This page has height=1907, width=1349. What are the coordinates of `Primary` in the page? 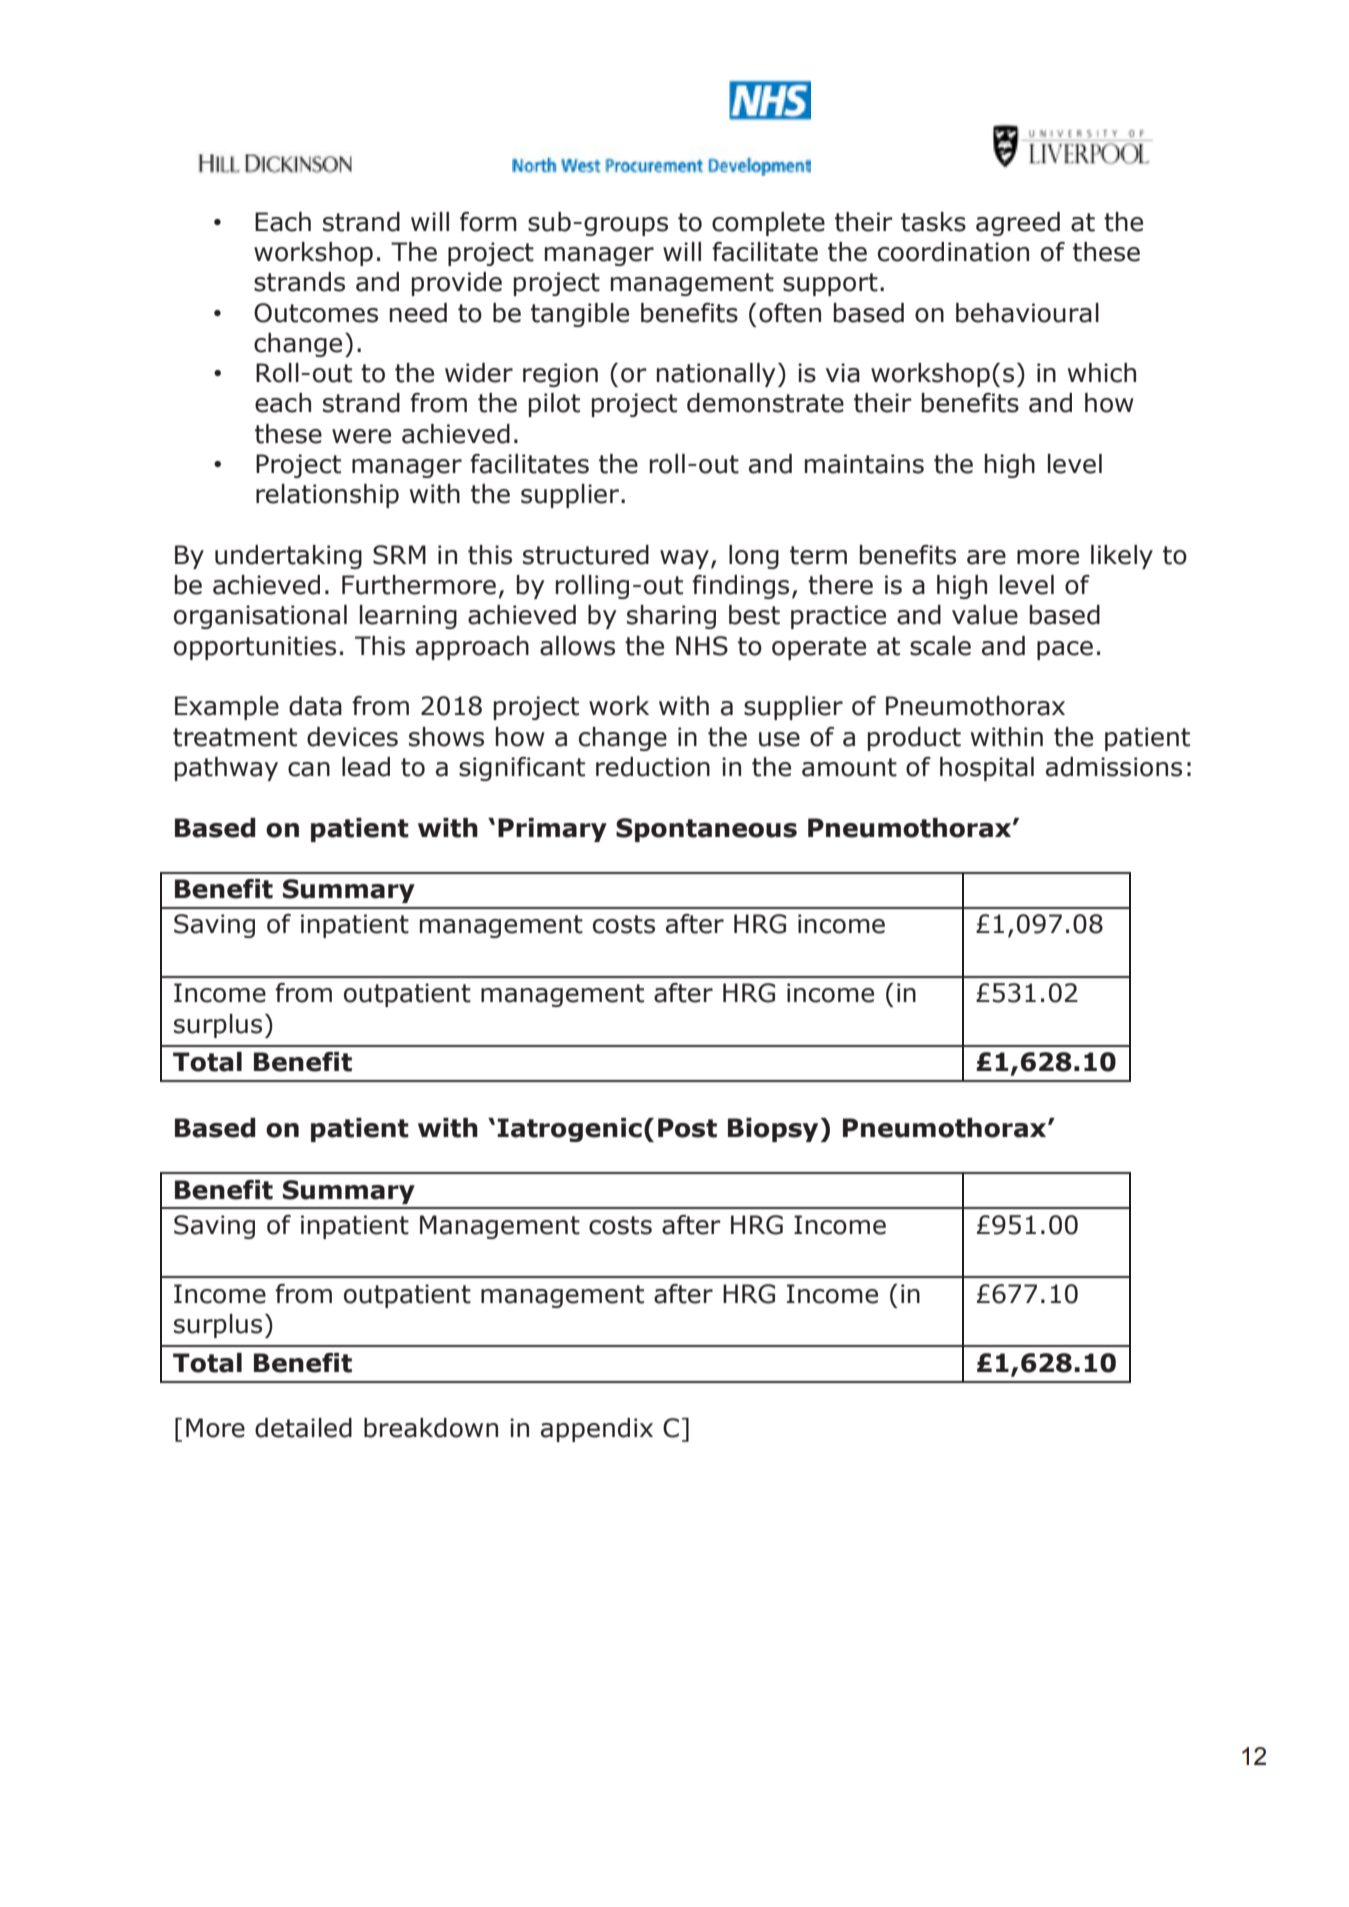 It's located at (552, 830).
